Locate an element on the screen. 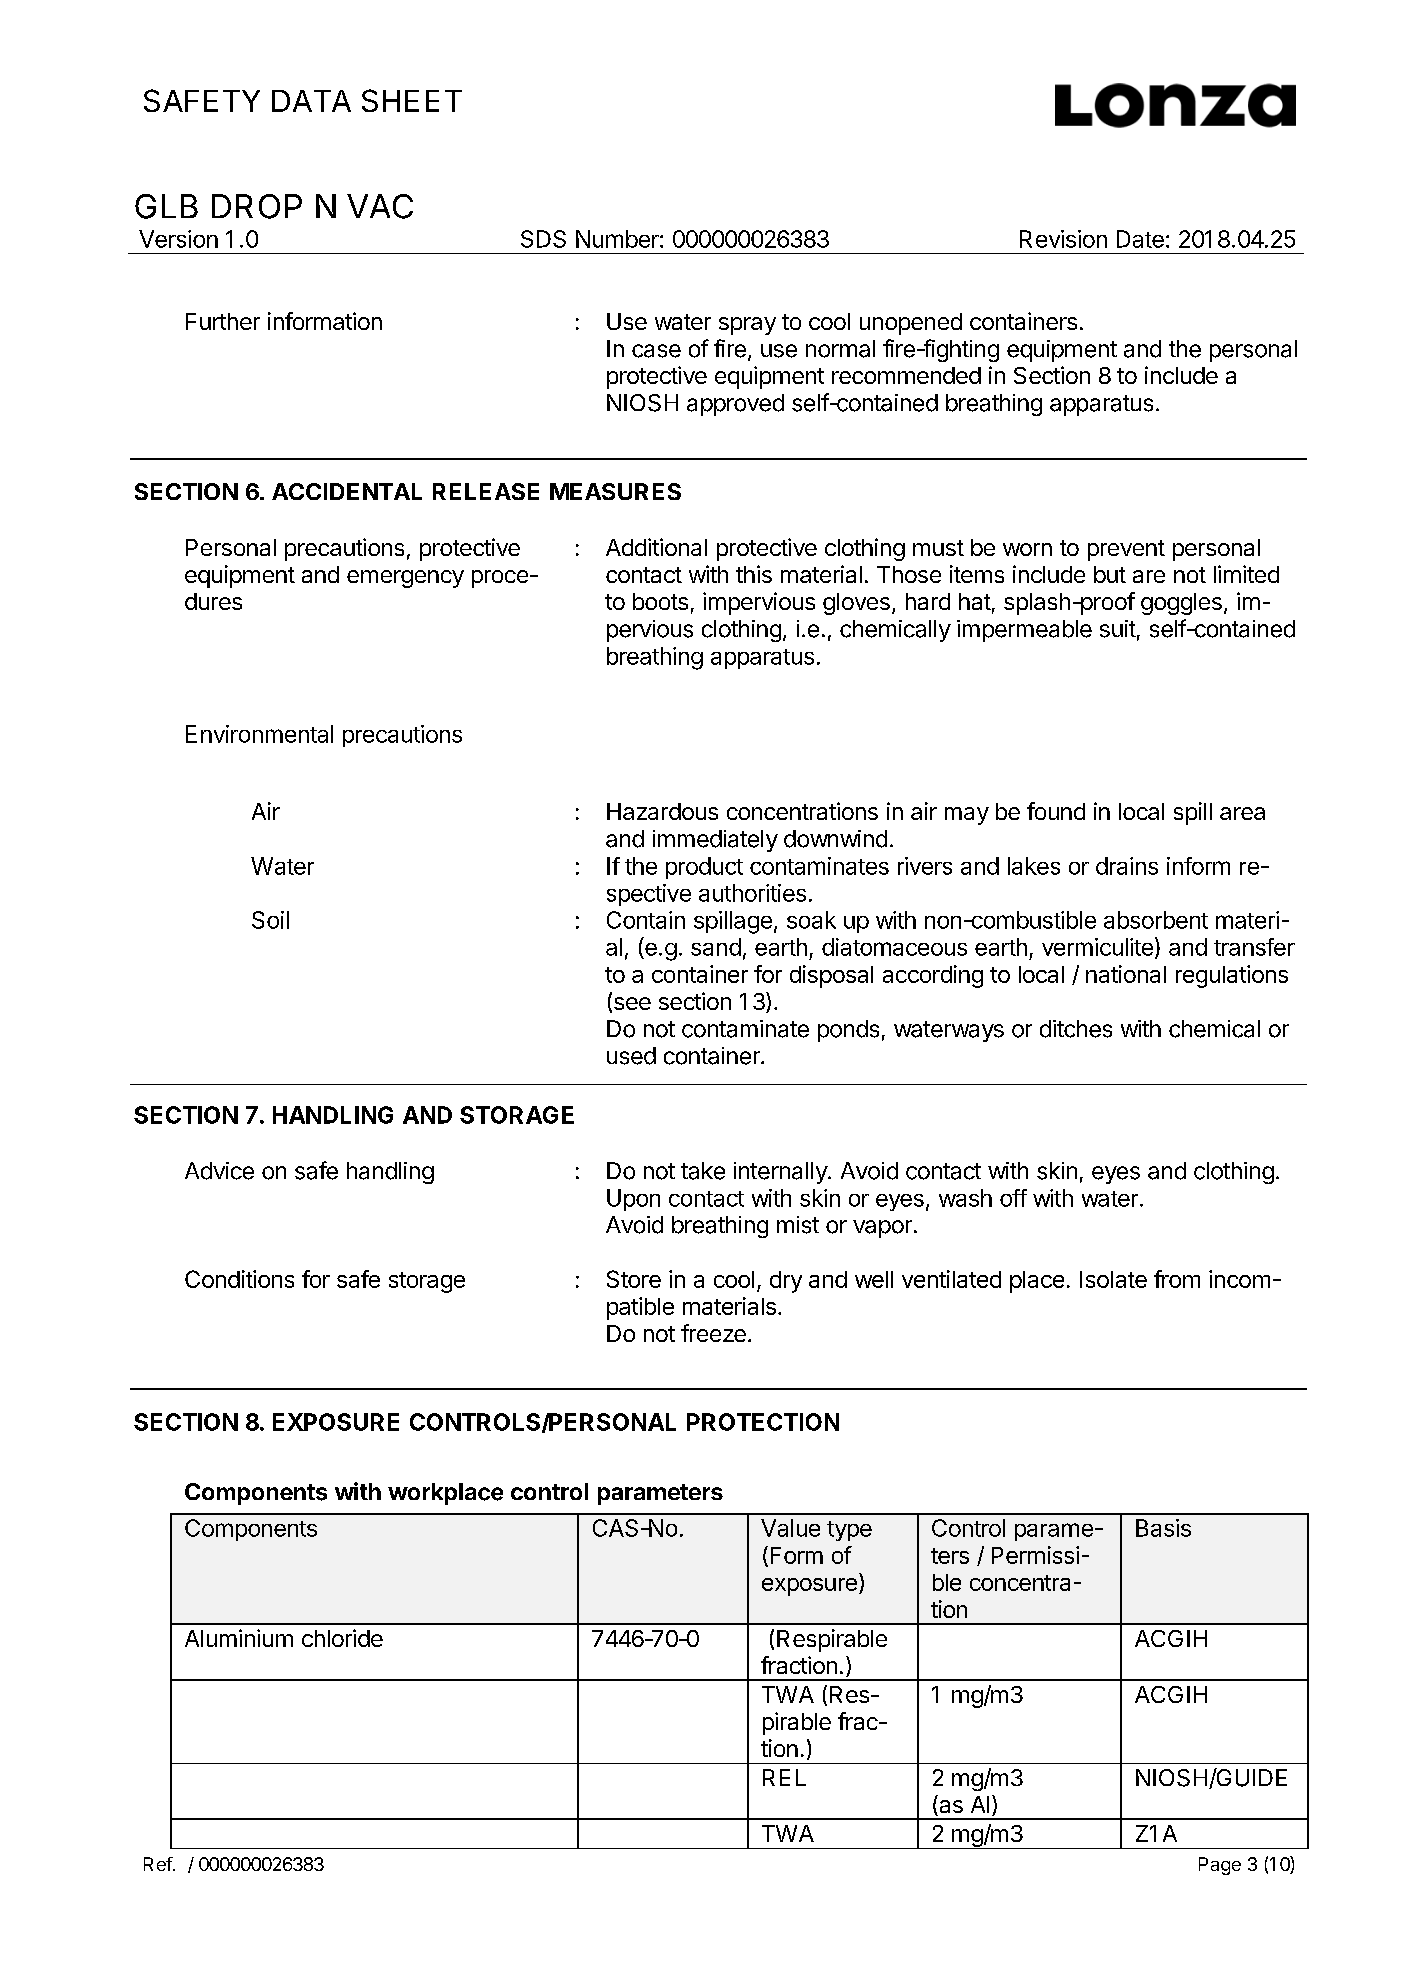  DATA is located at coordinates (311, 101).
